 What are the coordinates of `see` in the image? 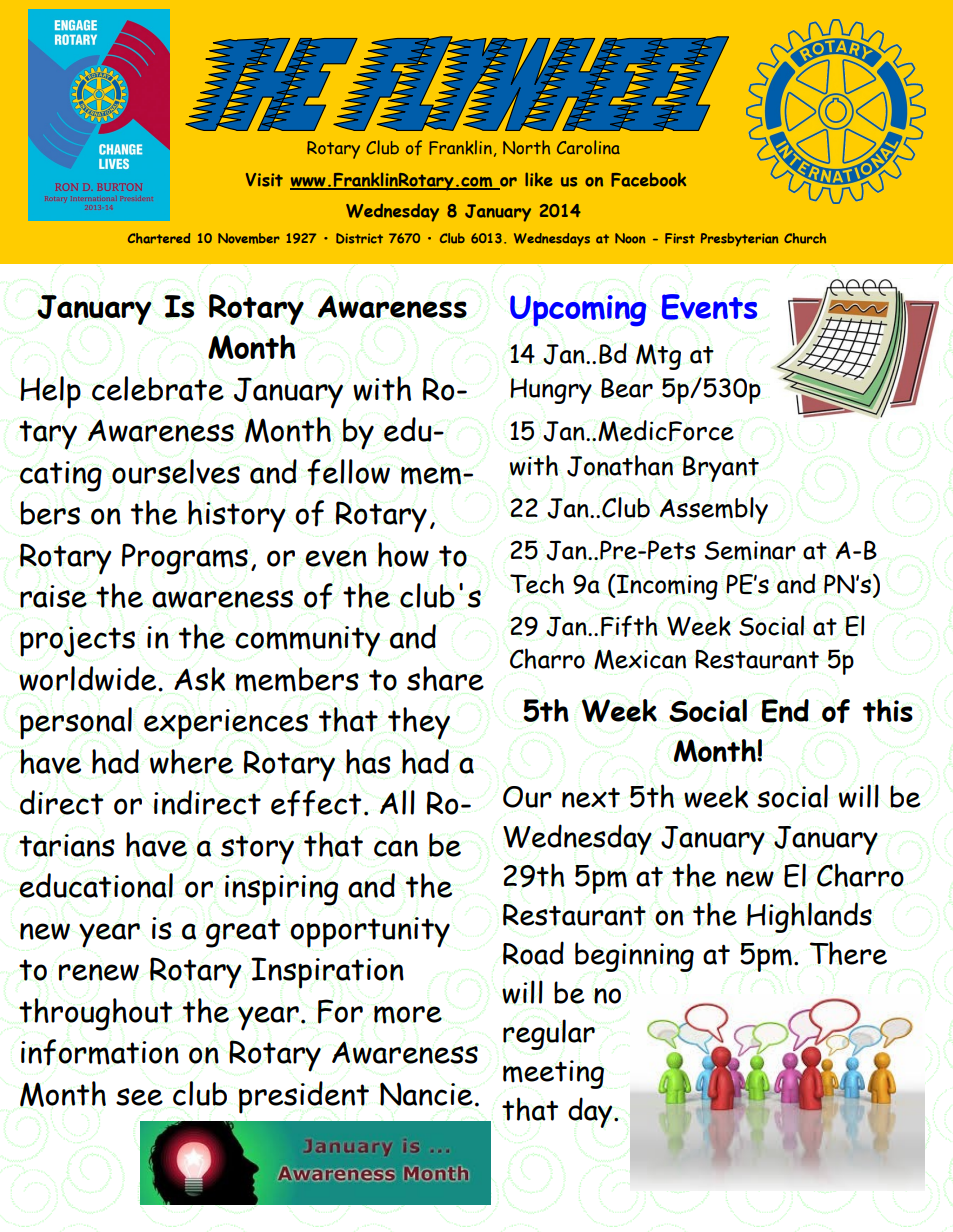 It's located at (139, 1097).
